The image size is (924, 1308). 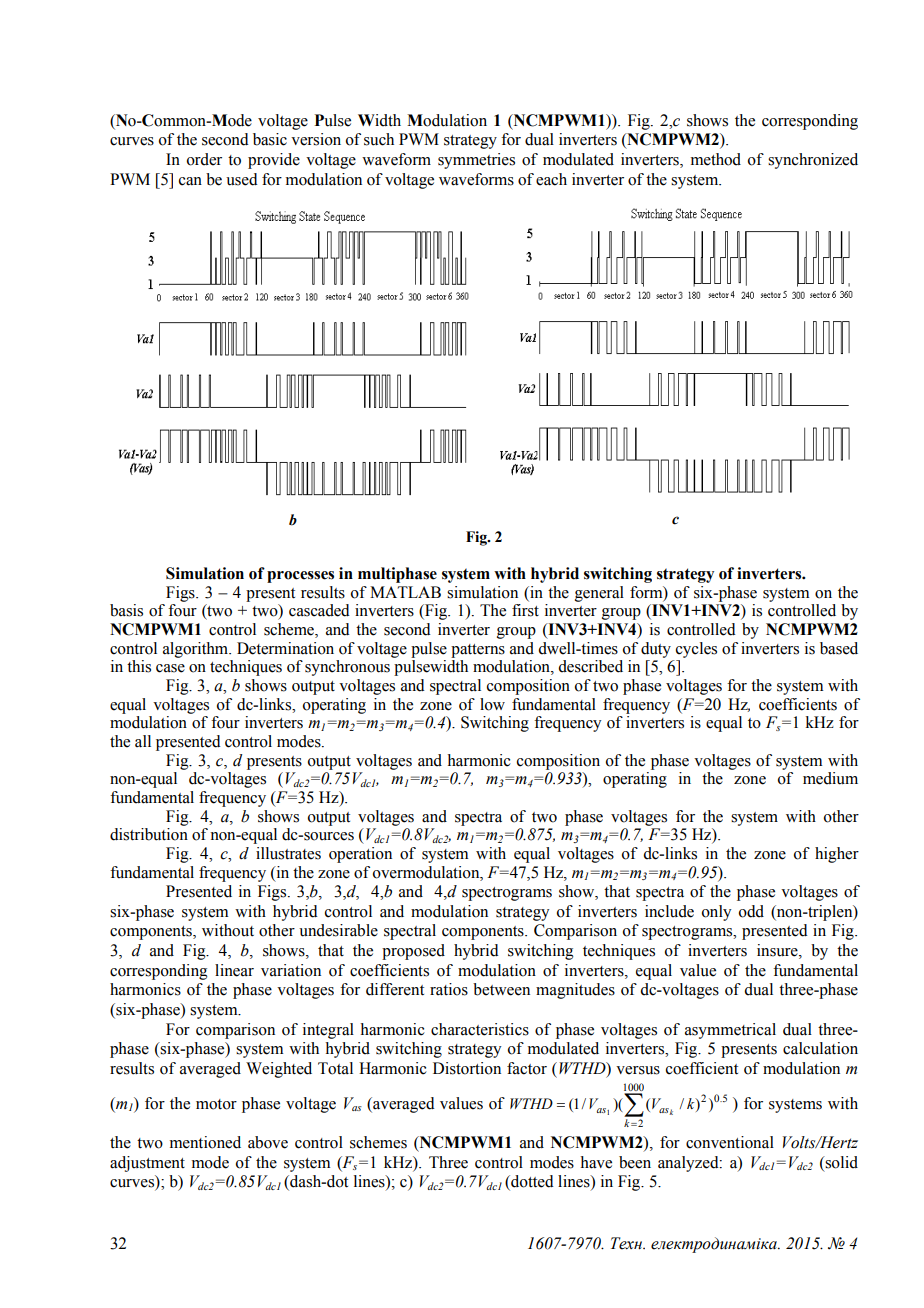 What do you see at coordinates (716, 159) in the screenshot?
I see `method` at bounding box center [716, 159].
